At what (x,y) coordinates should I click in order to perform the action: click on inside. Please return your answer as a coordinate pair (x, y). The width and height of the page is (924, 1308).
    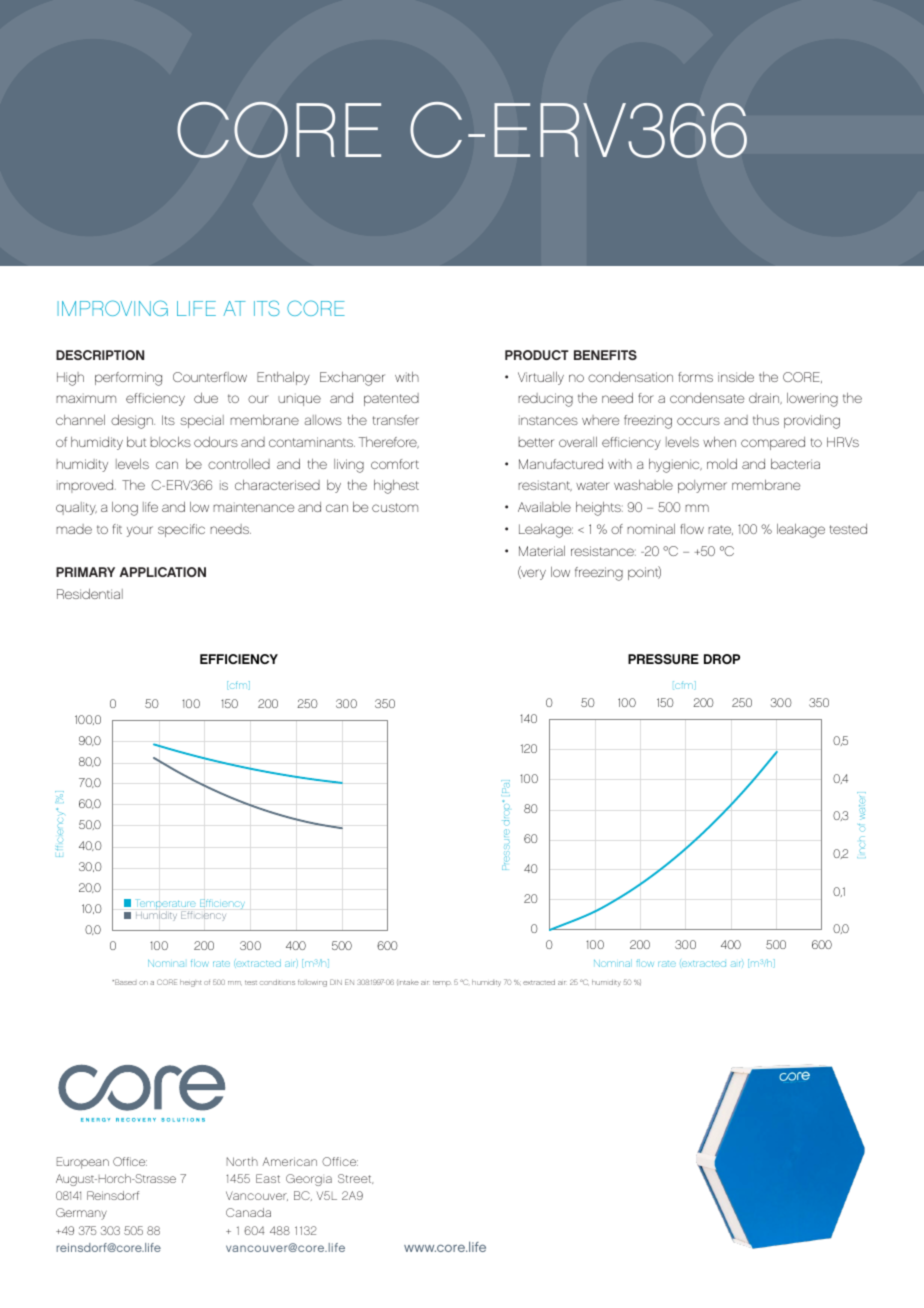
    Looking at the image, I should click on (736, 377).
